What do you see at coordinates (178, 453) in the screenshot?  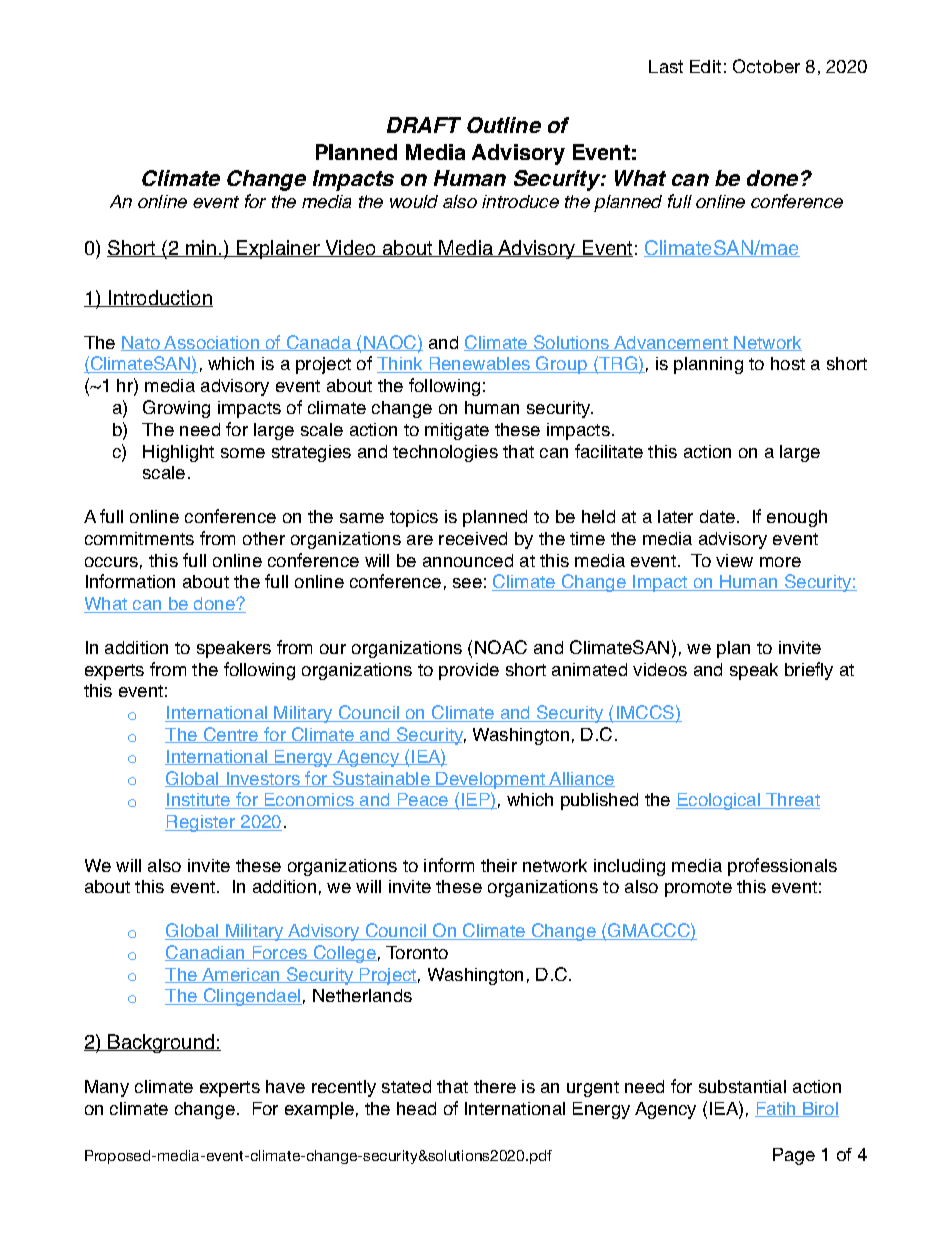 I see `Highlight` at bounding box center [178, 453].
